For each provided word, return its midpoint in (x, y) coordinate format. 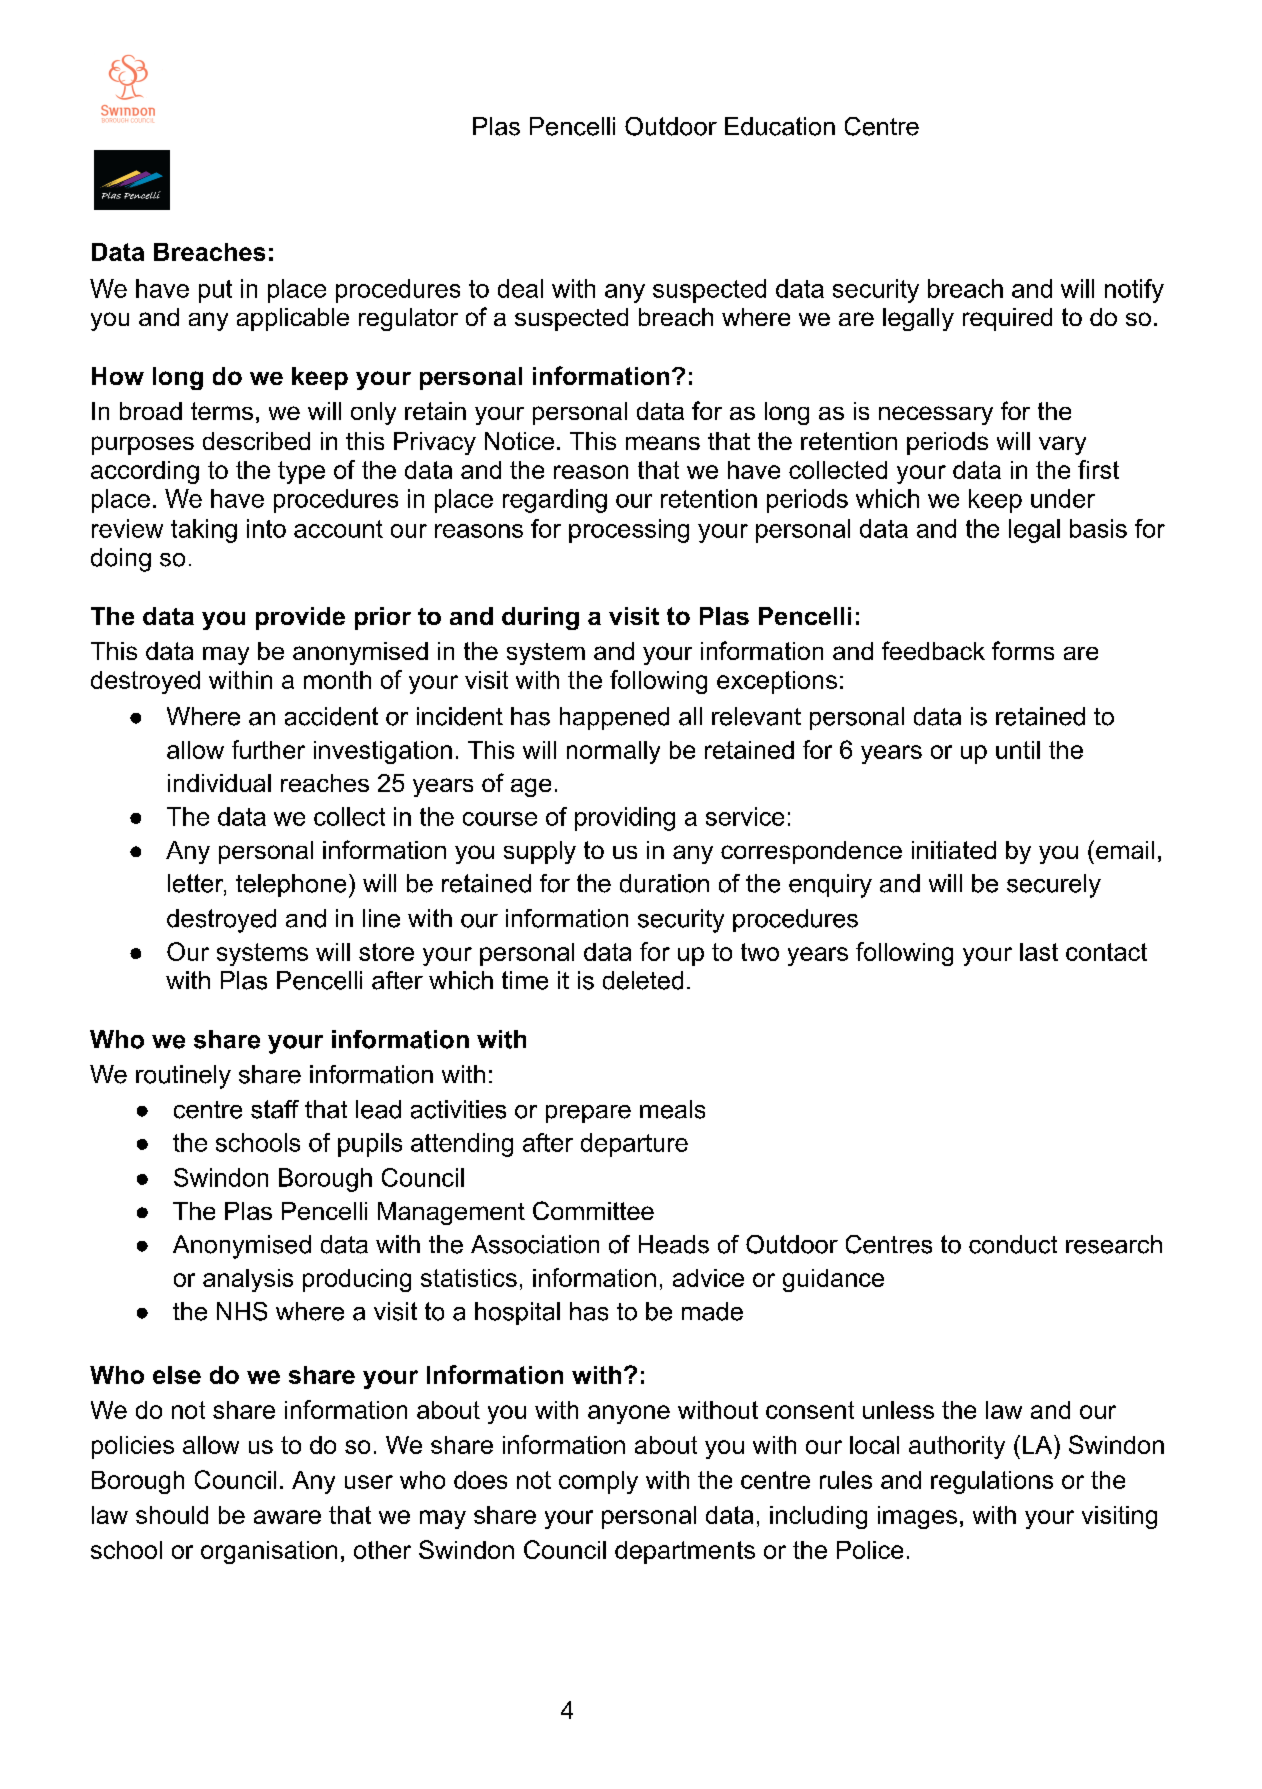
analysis (248, 1280)
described (256, 441)
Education (780, 126)
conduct (1013, 1244)
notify (1134, 291)
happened (614, 718)
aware (287, 1517)
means (663, 443)
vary (1062, 445)
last (1039, 952)
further (268, 749)
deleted (643, 980)
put (215, 291)
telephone (291, 885)
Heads (674, 1244)
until (1018, 750)
